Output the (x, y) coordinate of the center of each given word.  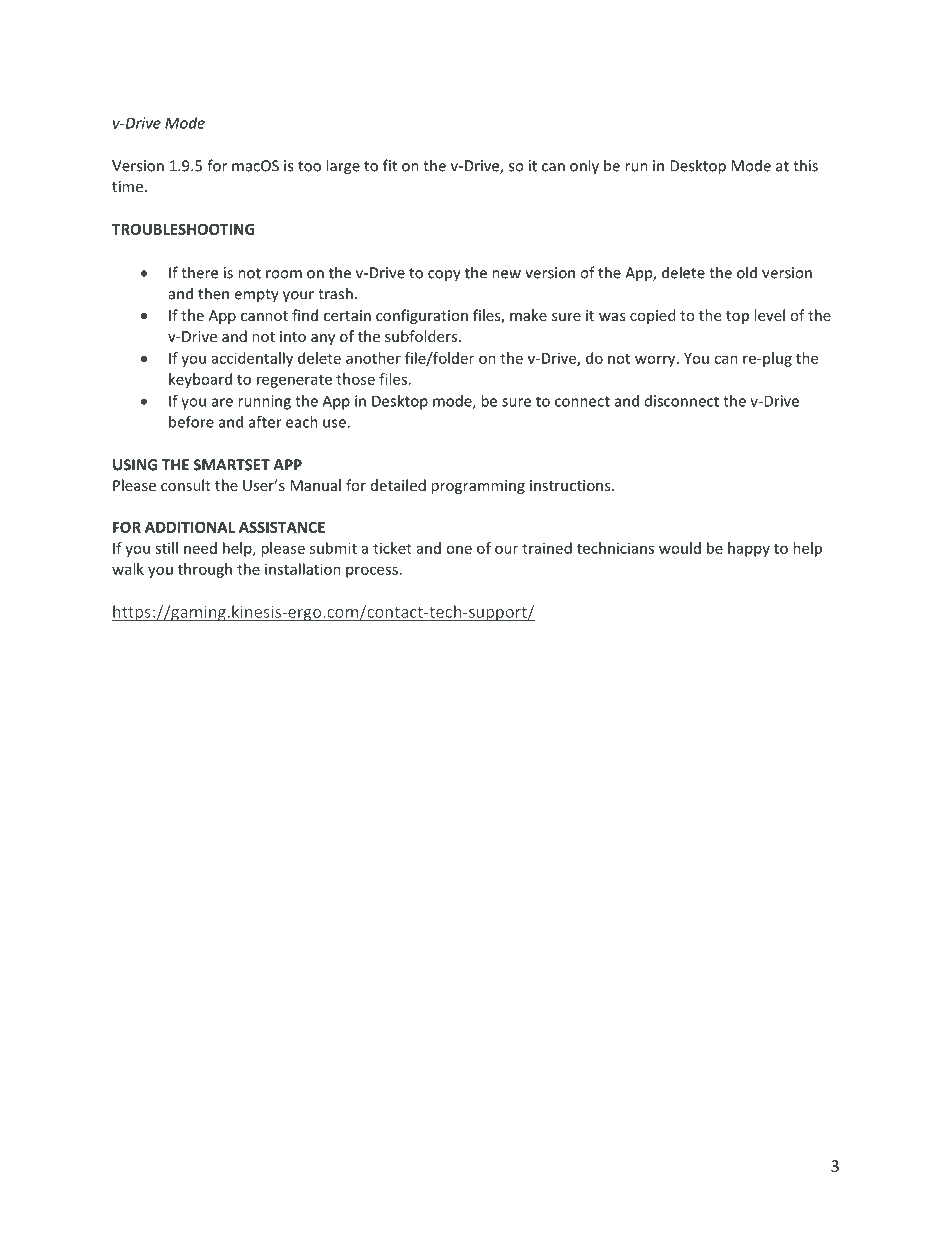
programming (478, 487)
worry (656, 361)
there (199, 272)
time (127, 186)
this (805, 165)
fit (390, 165)
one (459, 549)
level (769, 315)
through (205, 570)
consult (186, 485)
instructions (571, 485)
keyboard (200, 380)
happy (749, 549)
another (373, 358)
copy (444, 276)
